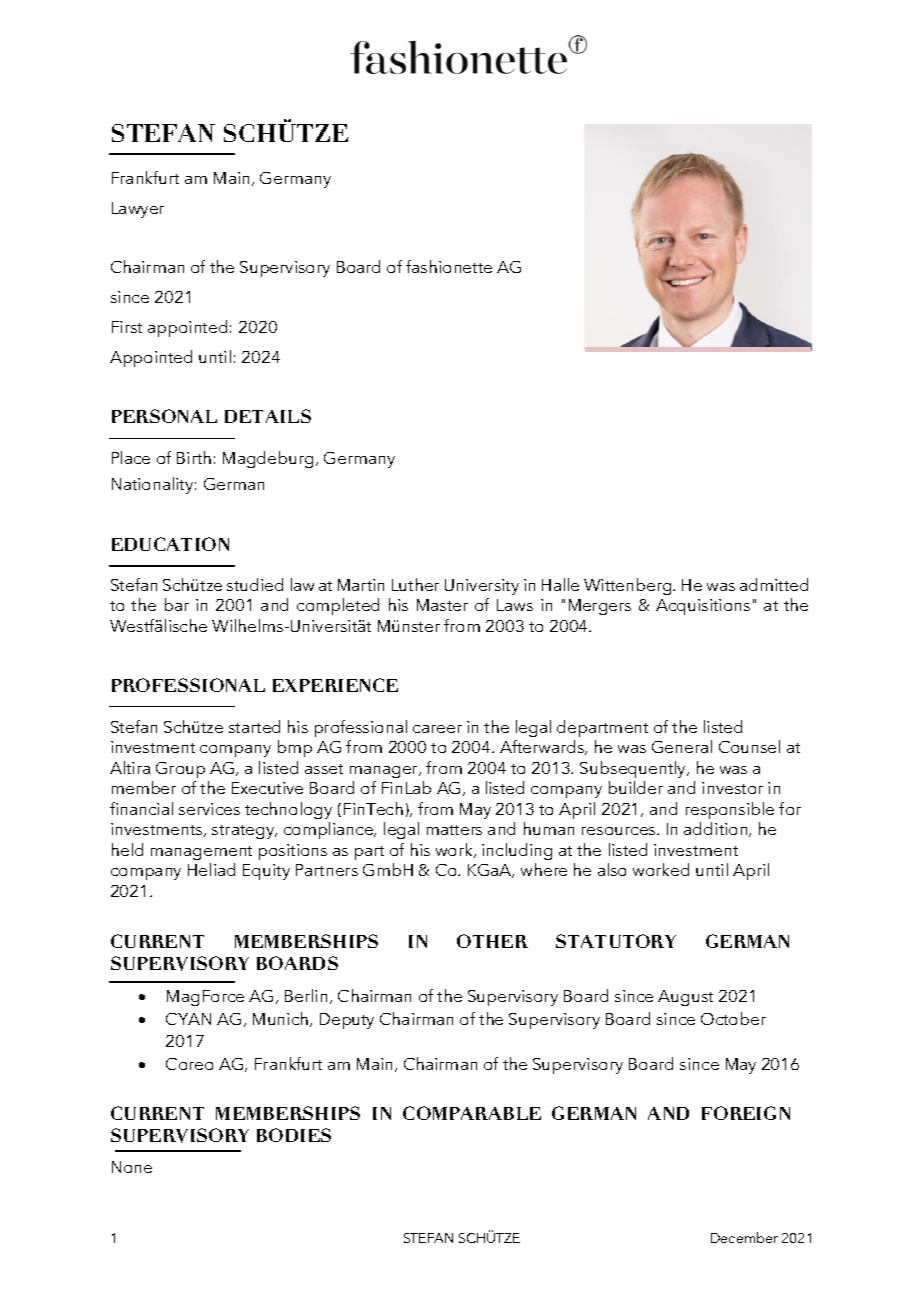 The width and height of the screenshot is (924, 1308). Describe the element at coordinates (254, 726) in the screenshot. I see `started` at that location.
